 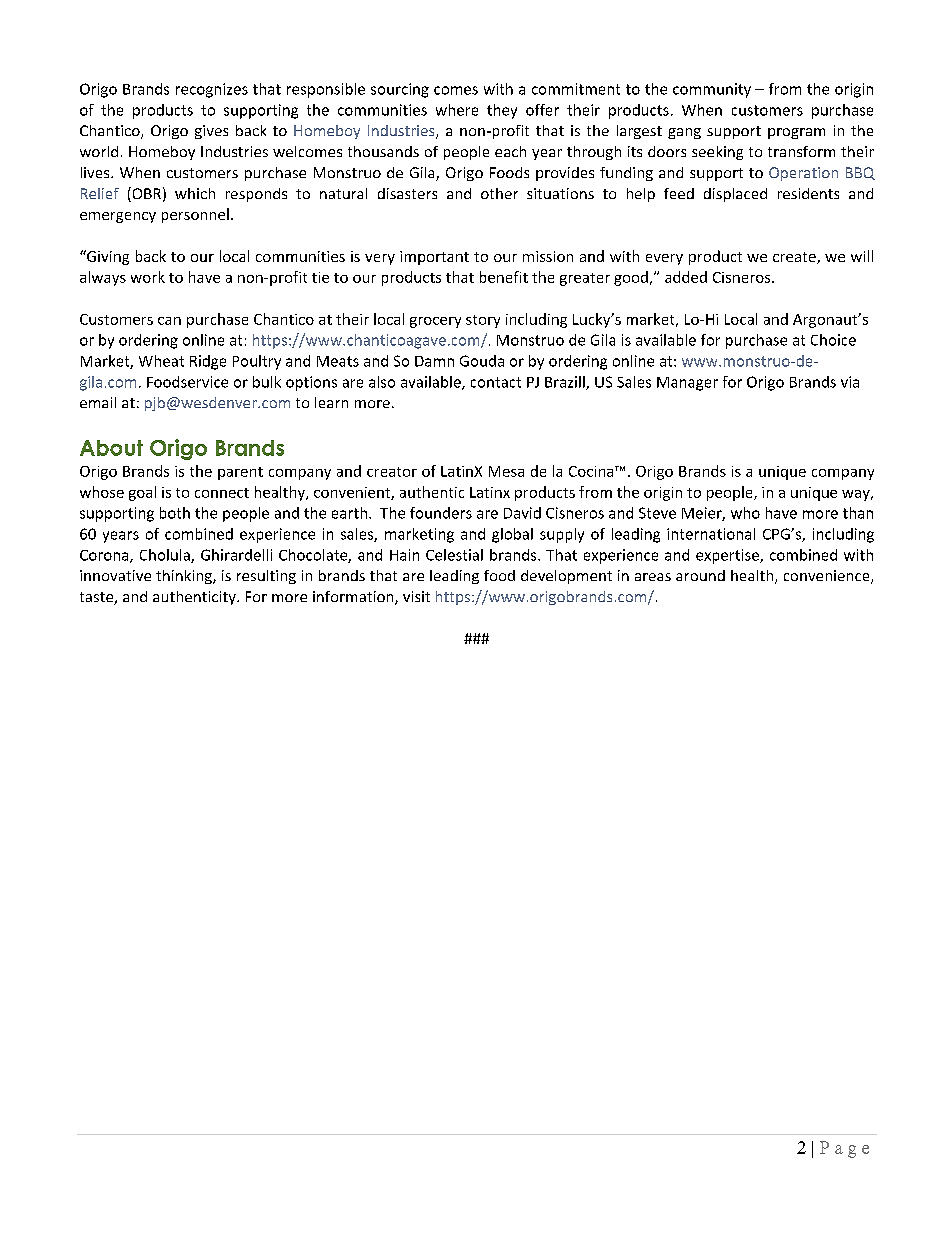 What do you see at coordinates (208, 362) in the image?
I see `Ridge` at bounding box center [208, 362].
